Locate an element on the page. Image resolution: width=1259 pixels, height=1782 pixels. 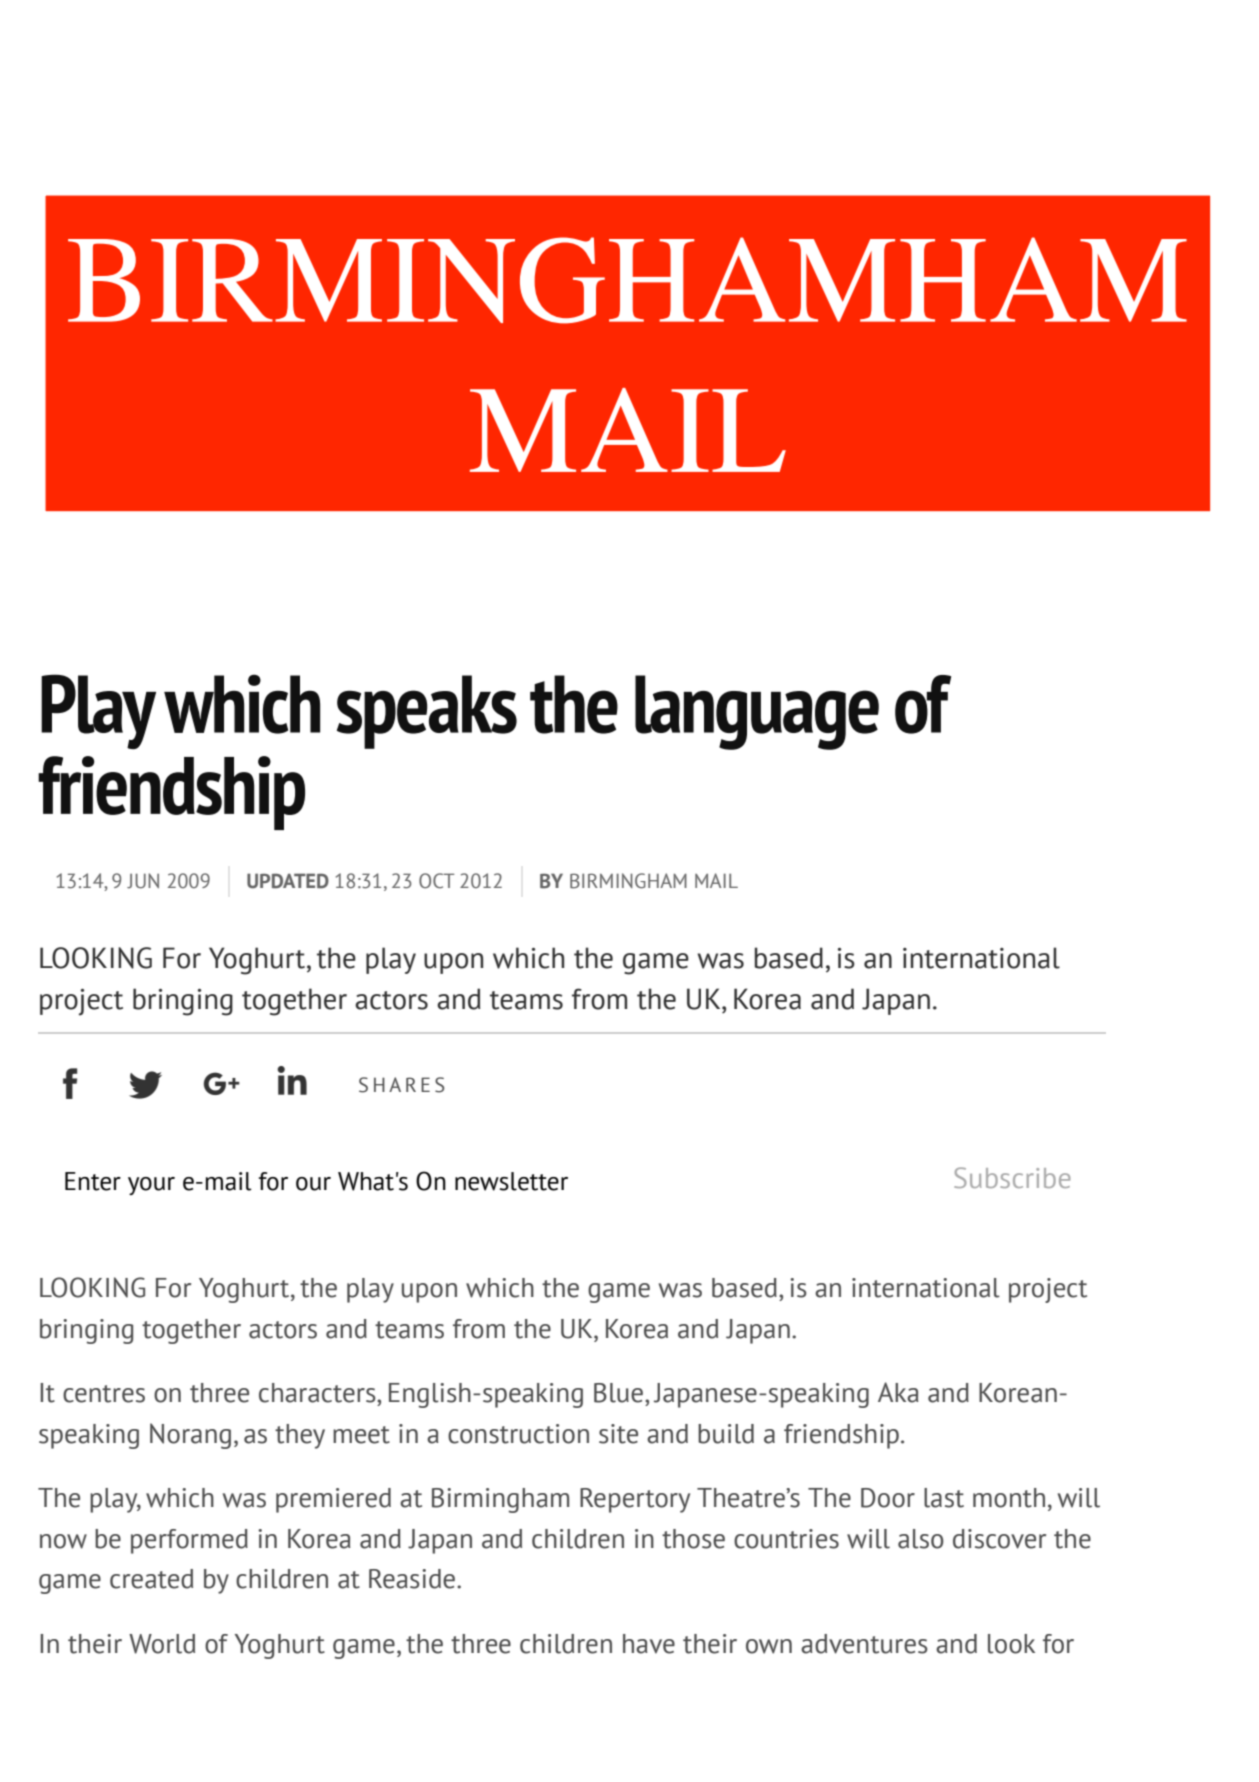
OCT is located at coordinates (437, 881).
